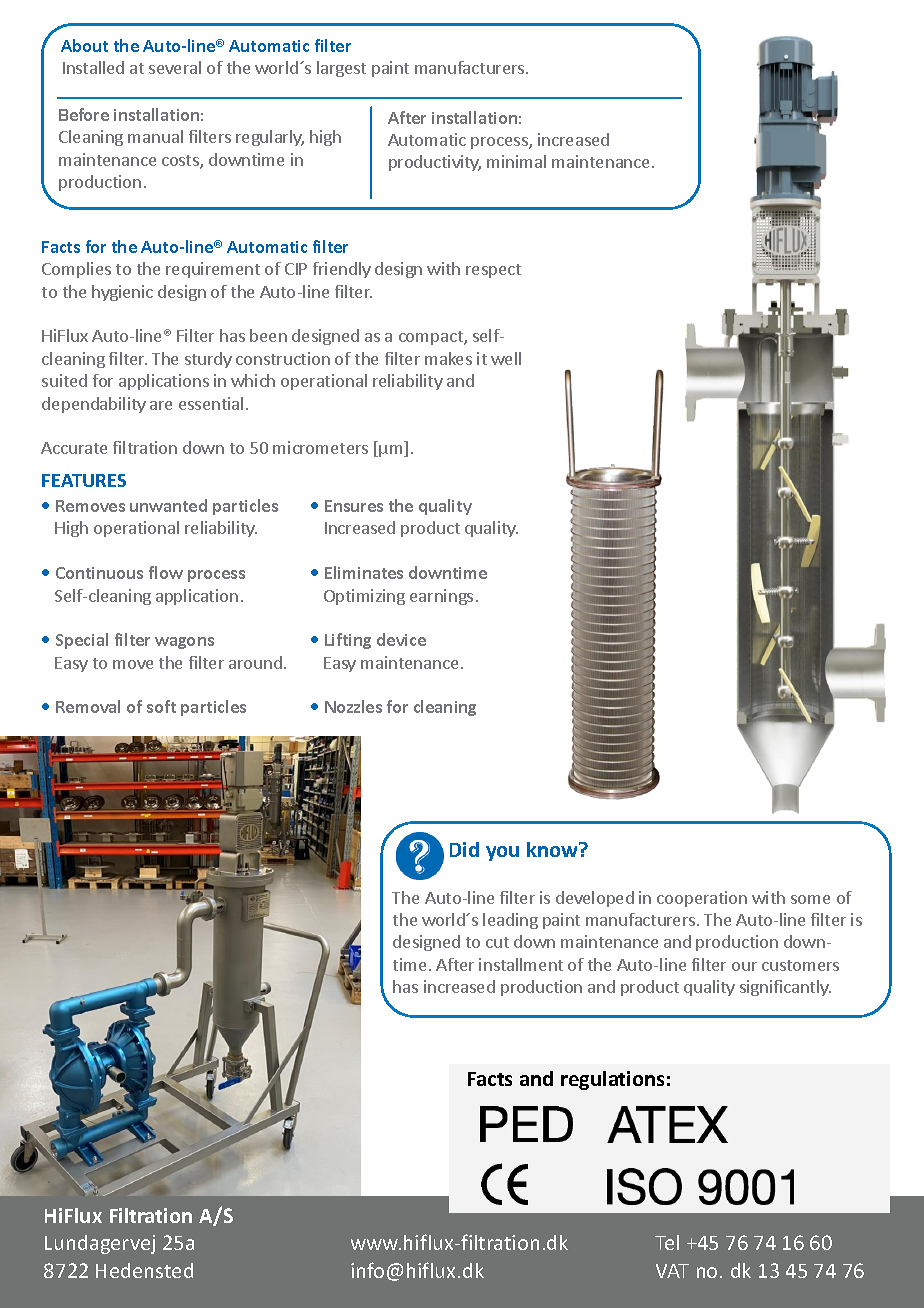 The height and width of the screenshot is (1308, 924). What do you see at coordinates (184, 643) in the screenshot?
I see `wagons` at bounding box center [184, 643].
